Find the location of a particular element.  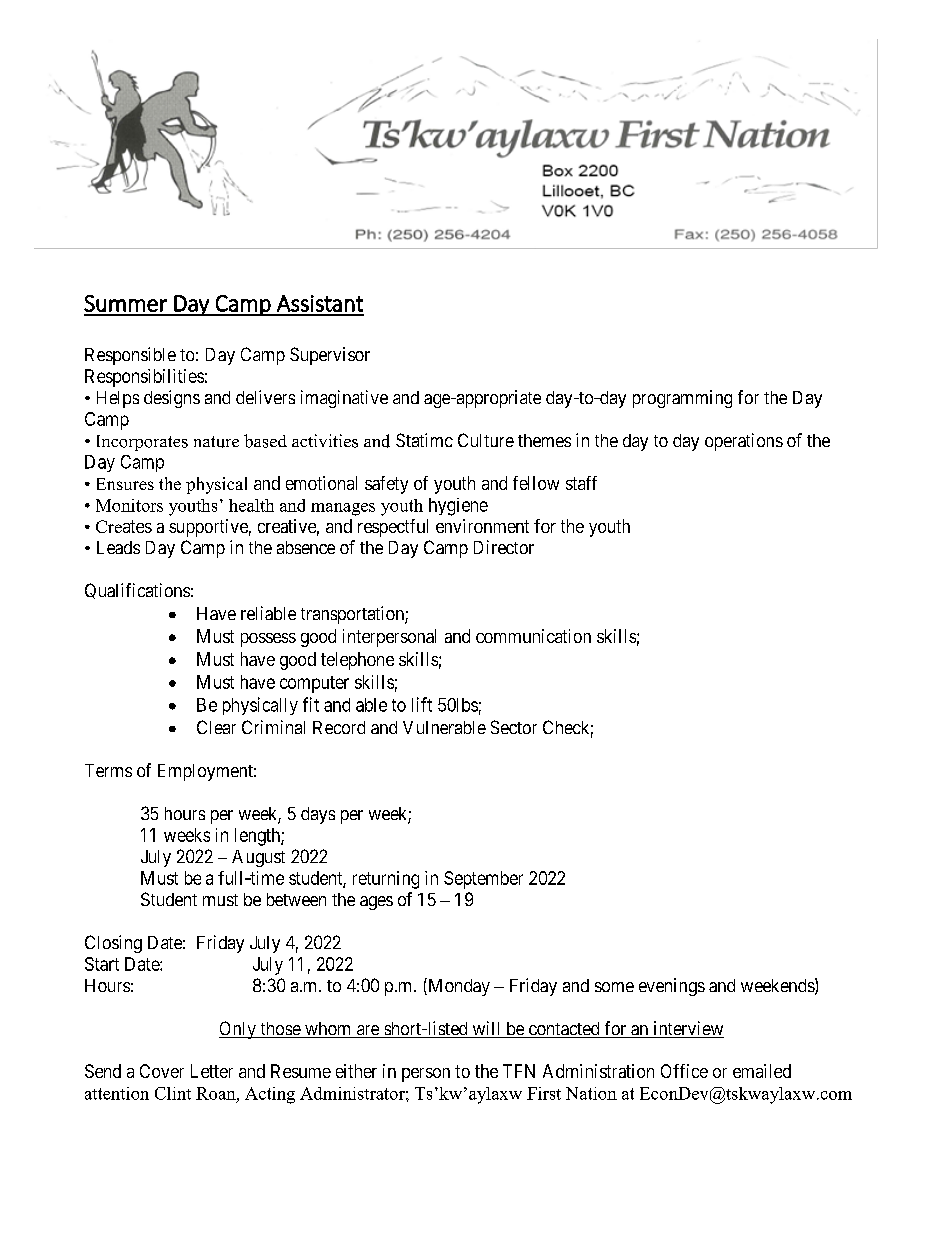

programming is located at coordinates (682, 399).
